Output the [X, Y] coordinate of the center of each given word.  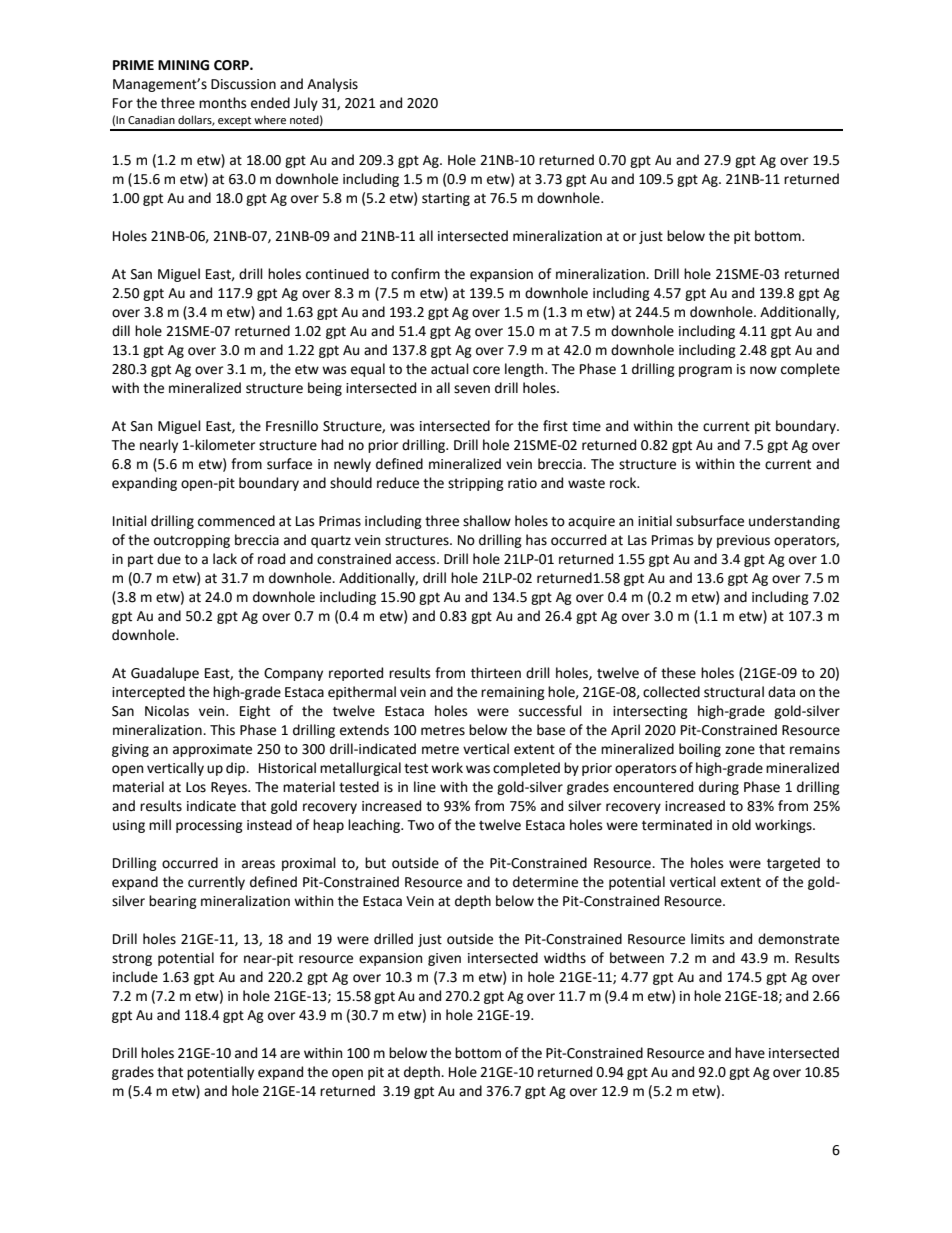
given [444, 959]
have [750, 1053]
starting [446, 199]
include [135, 977]
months [222, 103]
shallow [487, 521]
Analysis [332, 85]
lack [225, 559]
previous [743, 541]
